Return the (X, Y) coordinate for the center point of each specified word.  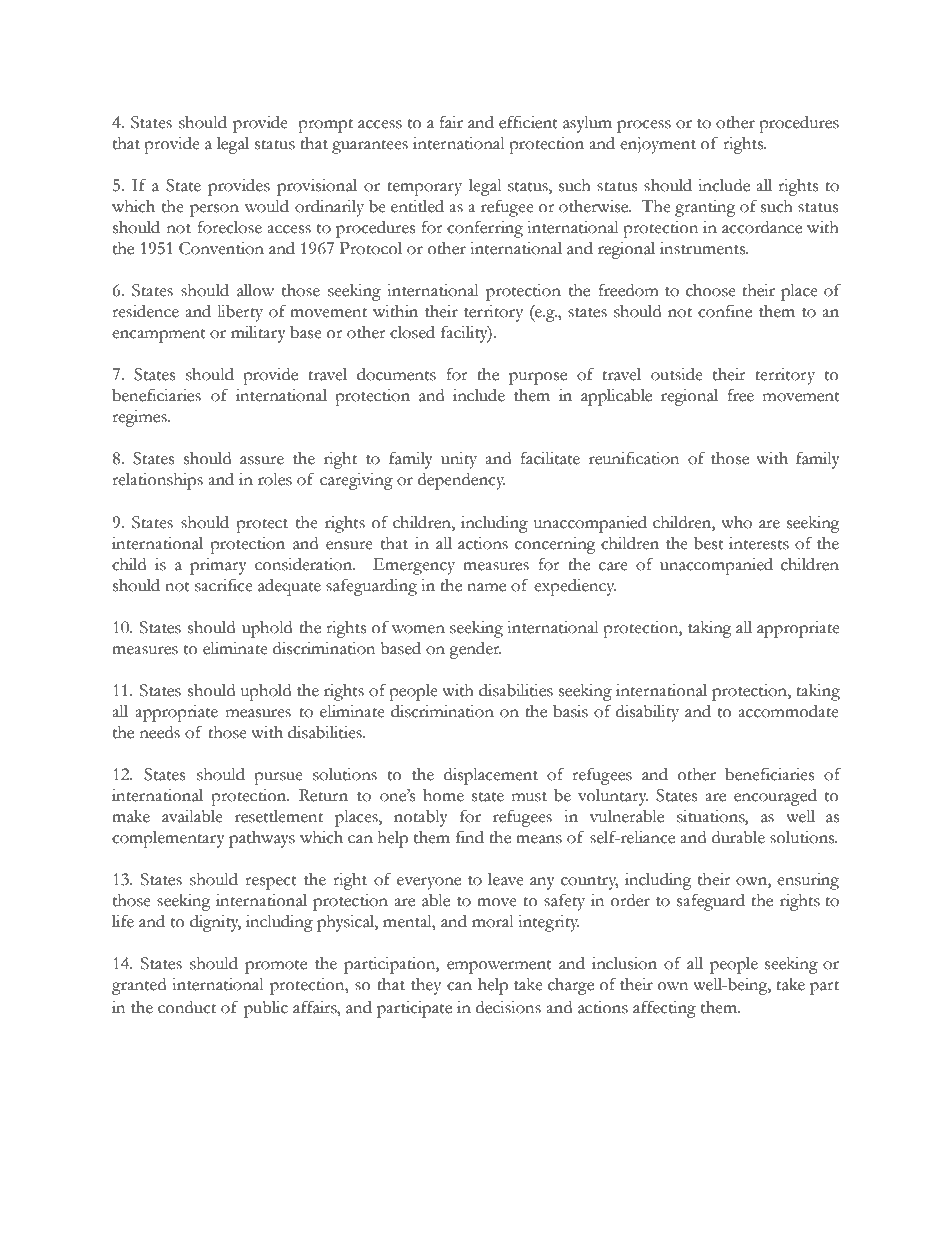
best (709, 543)
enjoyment (658, 145)
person (214, 210)
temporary (424, 189)
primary (218, 566)
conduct (187, 1007)
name (486, 587)
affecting (664, 1009)
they (426, 986)
